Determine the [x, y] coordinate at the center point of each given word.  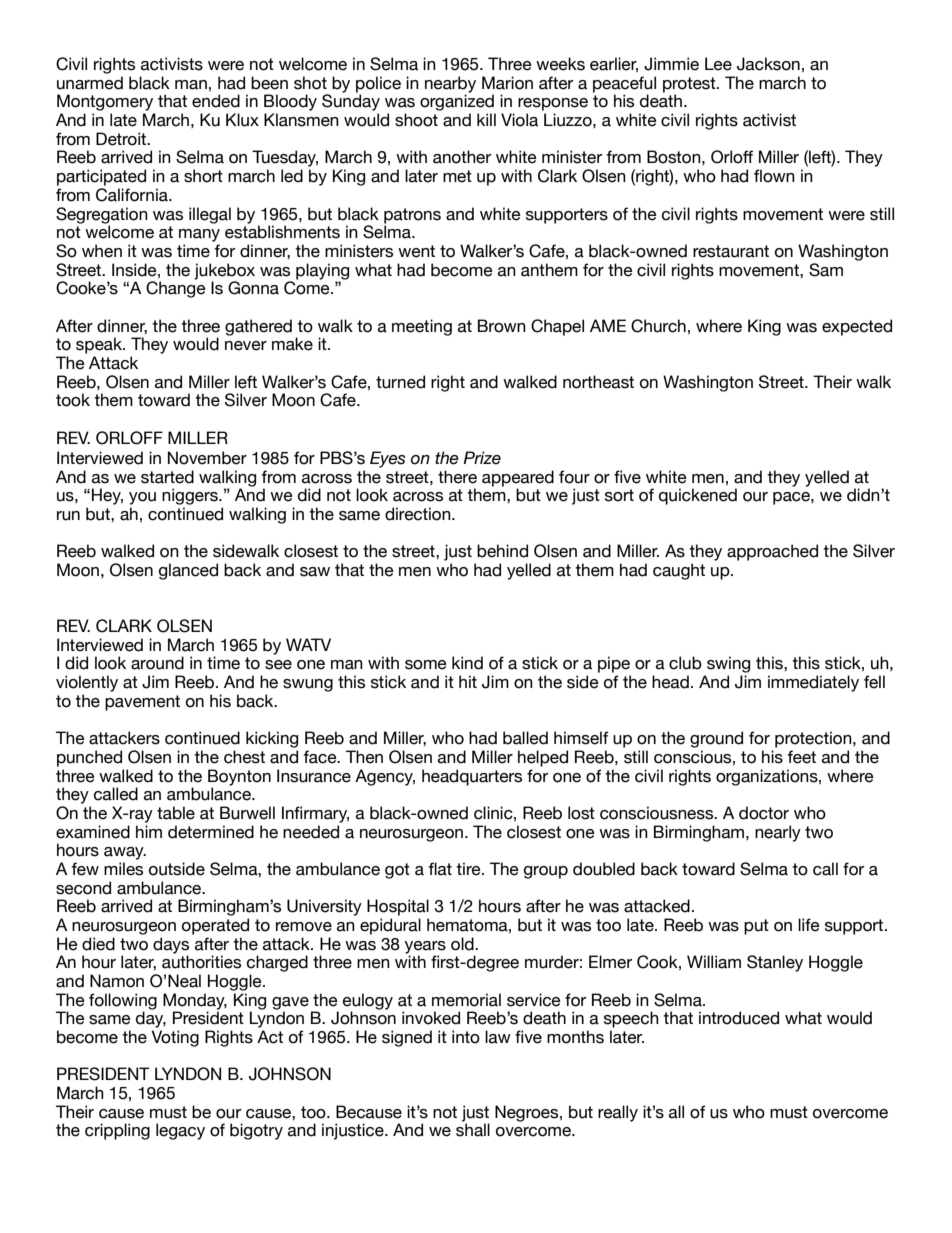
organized [457, 102]
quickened [698, 496]
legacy [180, 1131]
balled [525, 738]
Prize [482, 458]
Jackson [768, 64]
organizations [768, 777]
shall [473, 1130]
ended [216, 101]
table [176, 813]
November [207, 458]
